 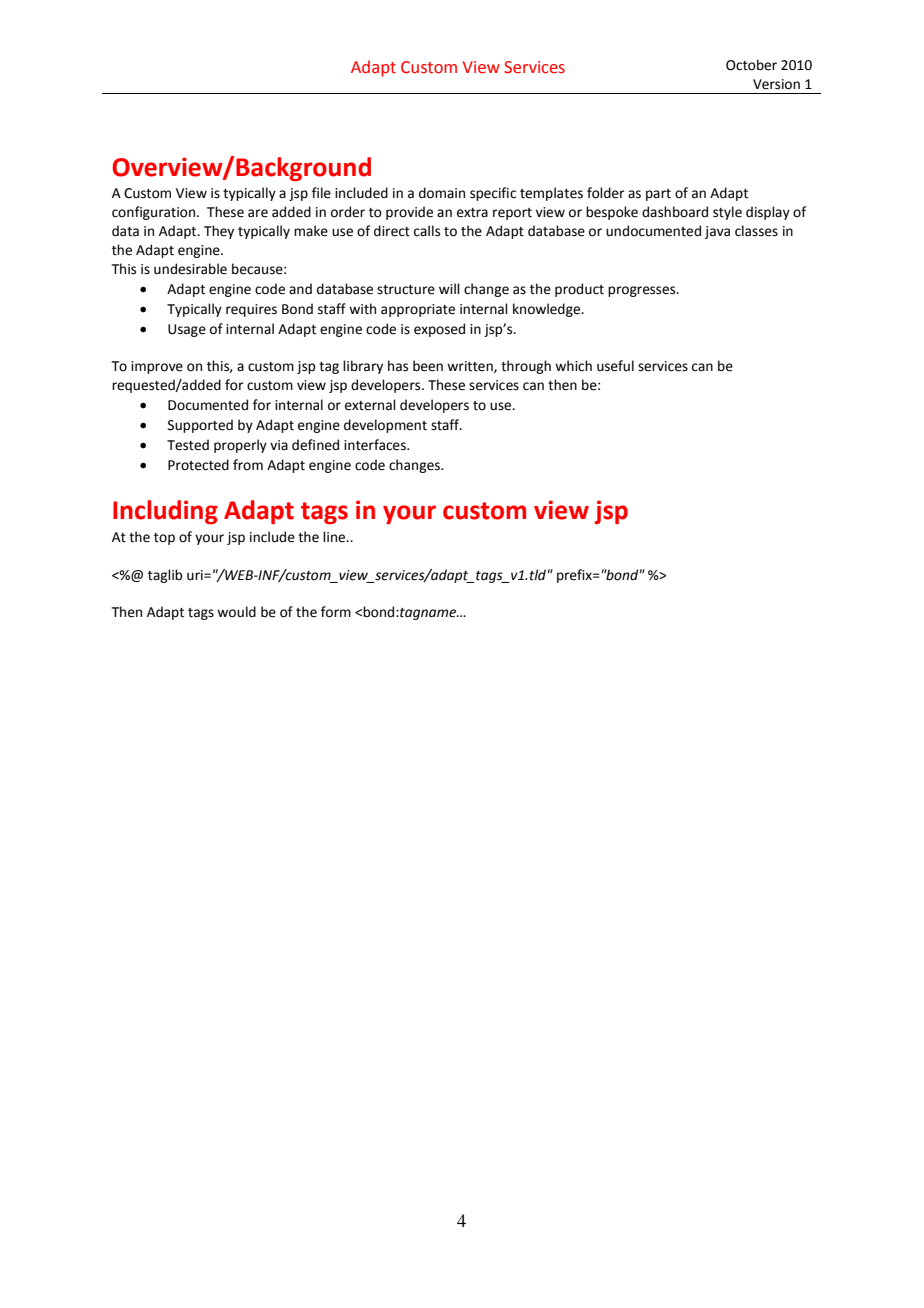 I want to click on October, so click(x=751, y=65).
